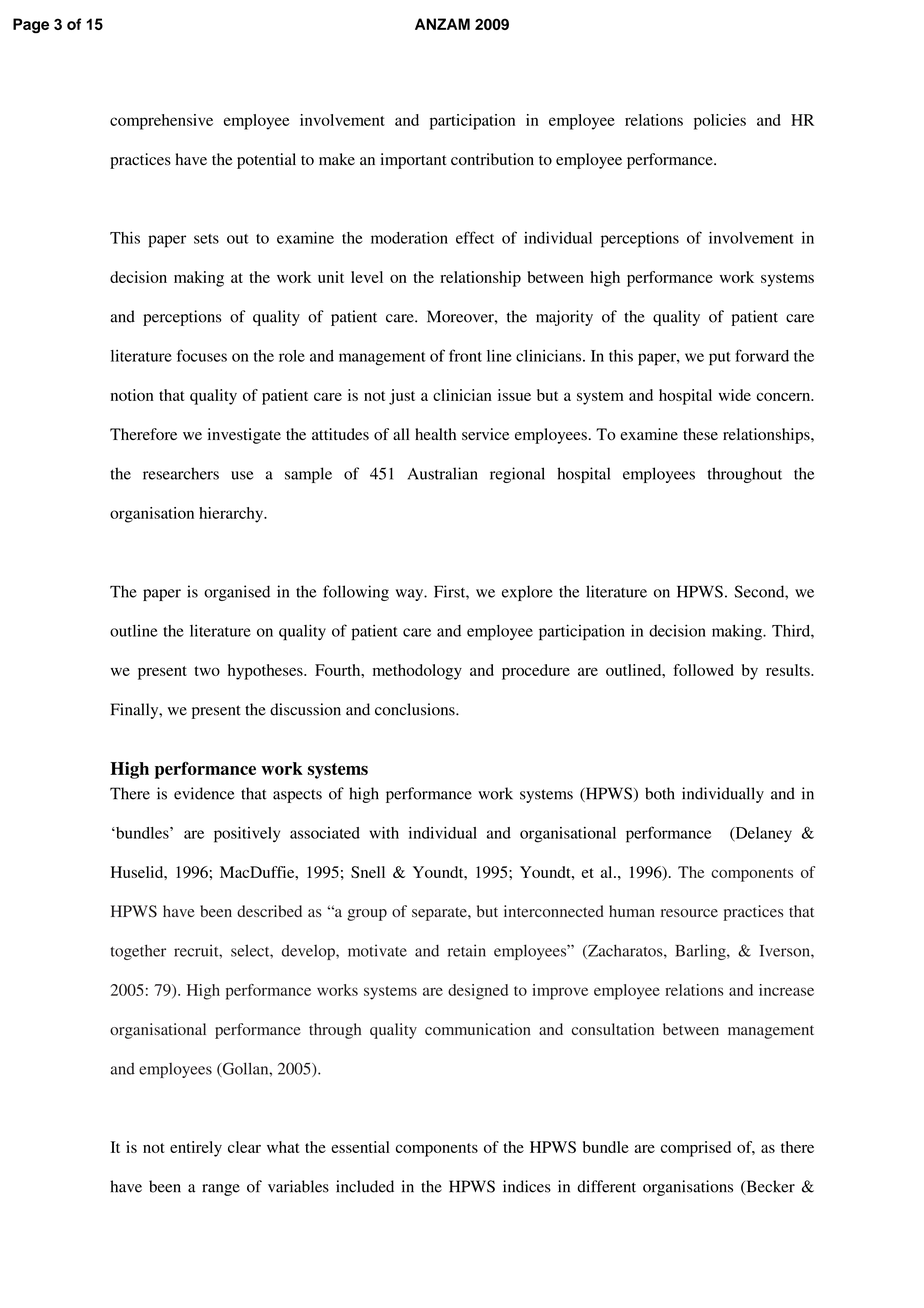 Image resolution: width=924 pixels, height=1308 pixels. Describe the element at coordinates (161, 122) in the page. I see `comprehensive` at that location.
